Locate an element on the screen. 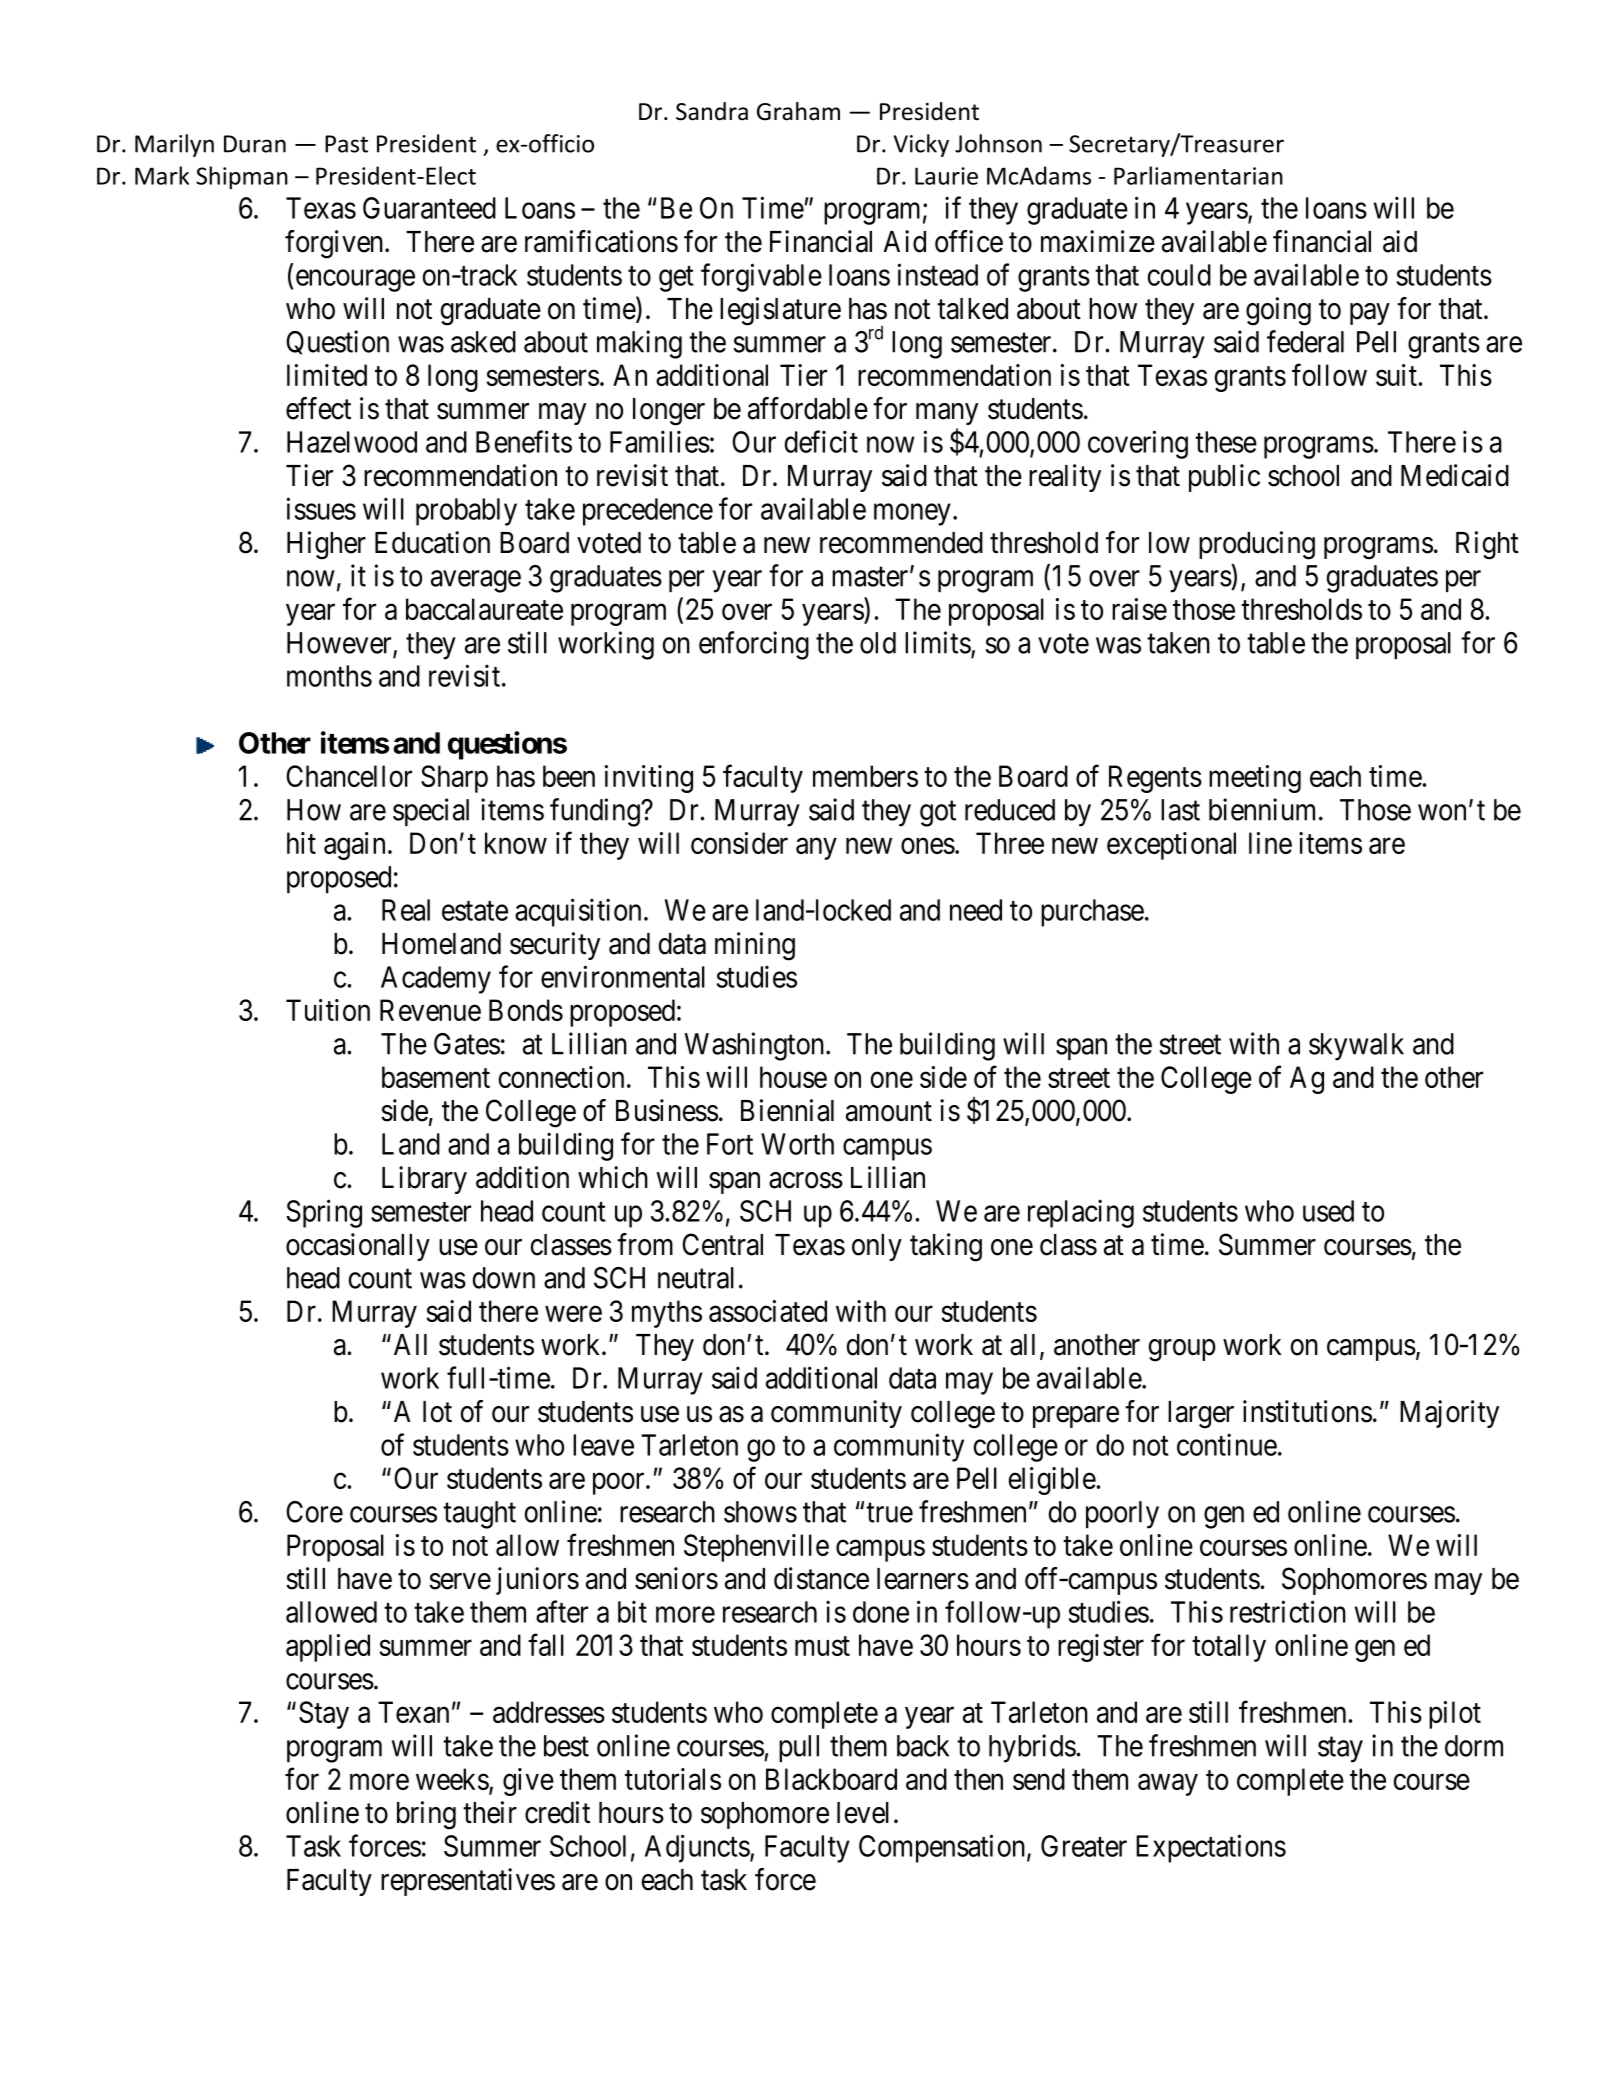 This screenshot has width=1617, height=2093. Graham is located at coordinates (798, 111).
